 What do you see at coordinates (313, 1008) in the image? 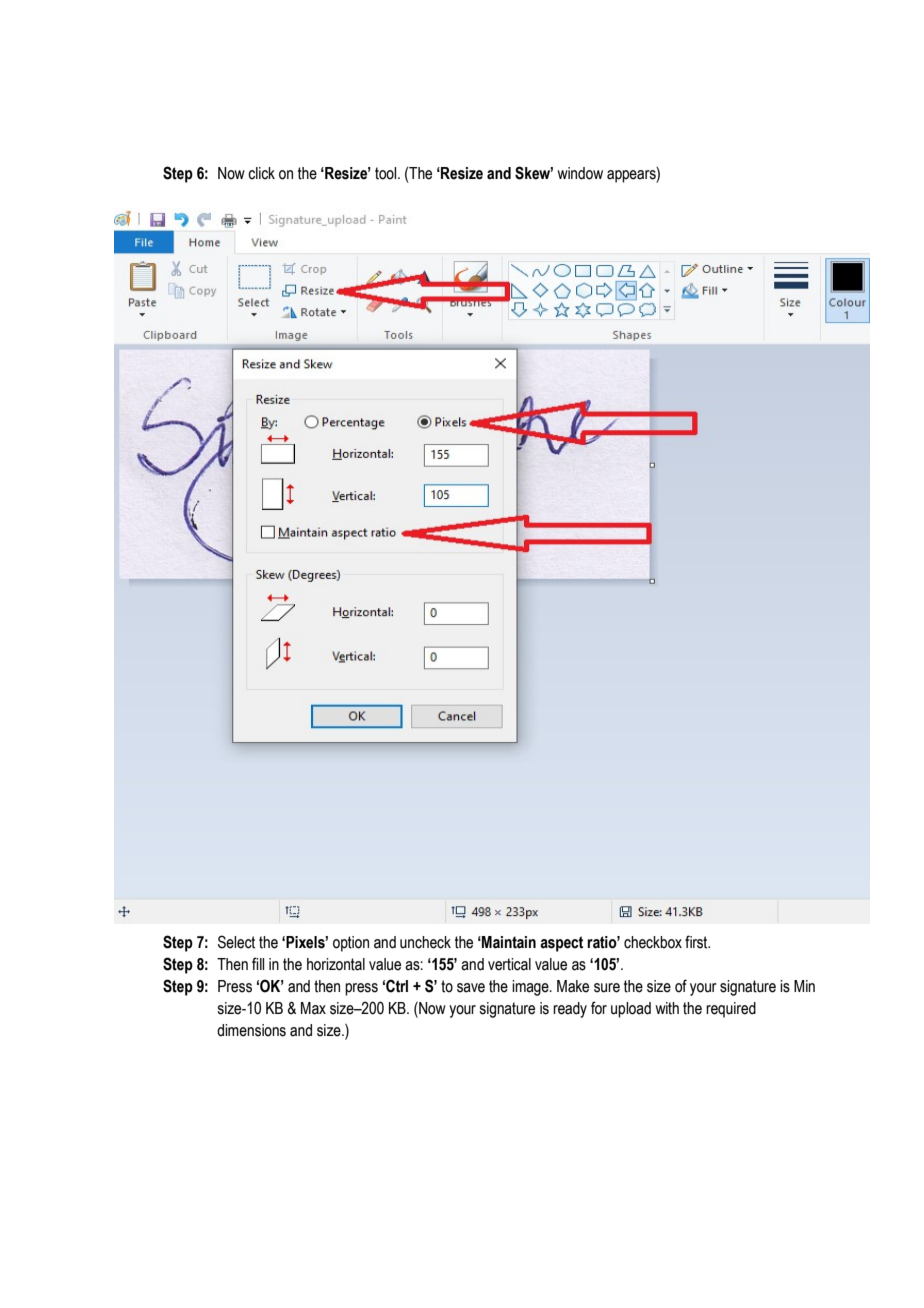
I see `Max` at bounding box center [313, 1008].
